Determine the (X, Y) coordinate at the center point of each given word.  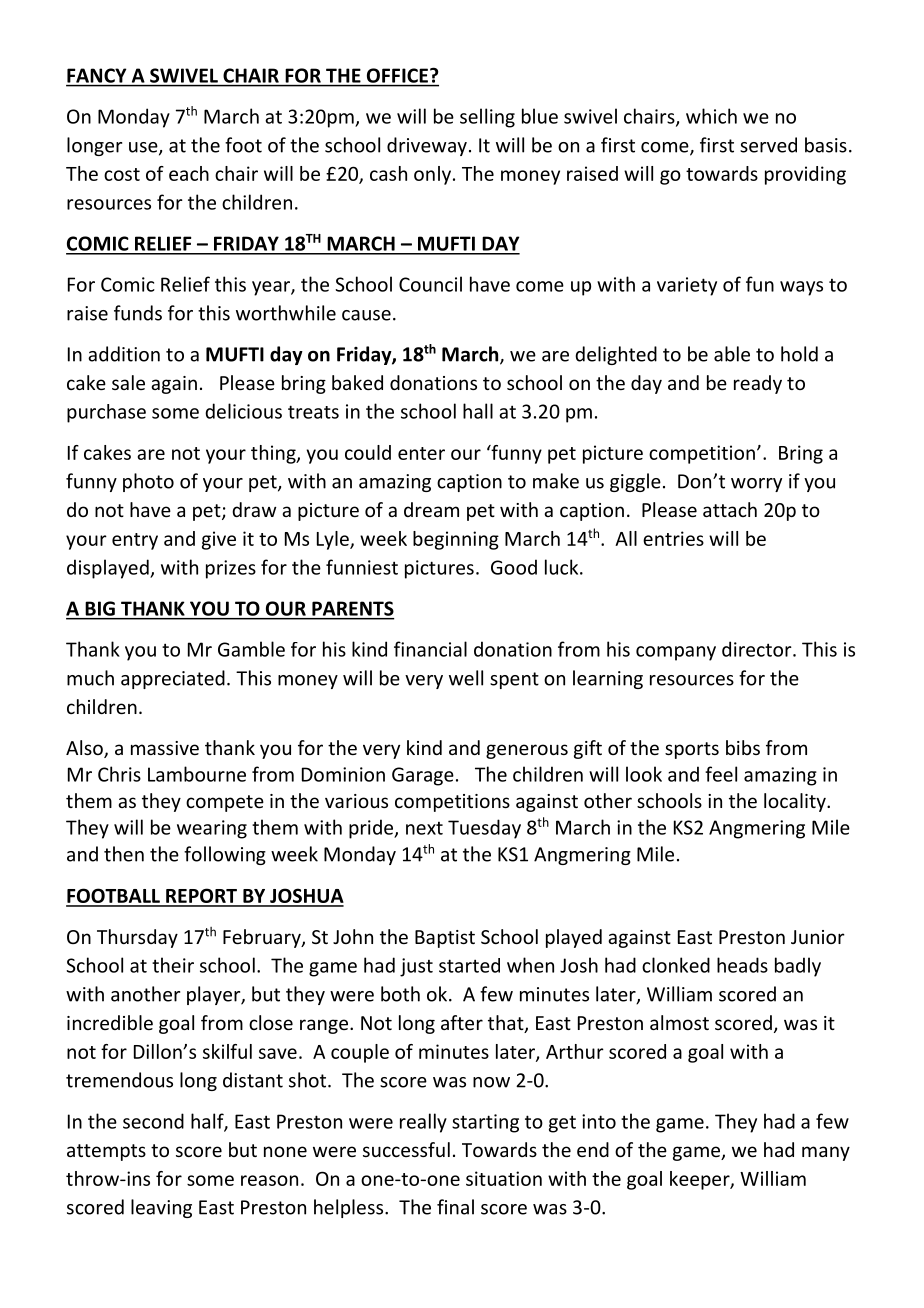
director (758, 649)
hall (478, 411)
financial (430, 649)
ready (758, 384)
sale (128, 382)
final (455, 1207)
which (711, 116)
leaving (161, 1208)
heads (742, 965)
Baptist (445, 939)
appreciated (173, 679)
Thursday (137, 938)
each (189, 173)
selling (487, 118)
